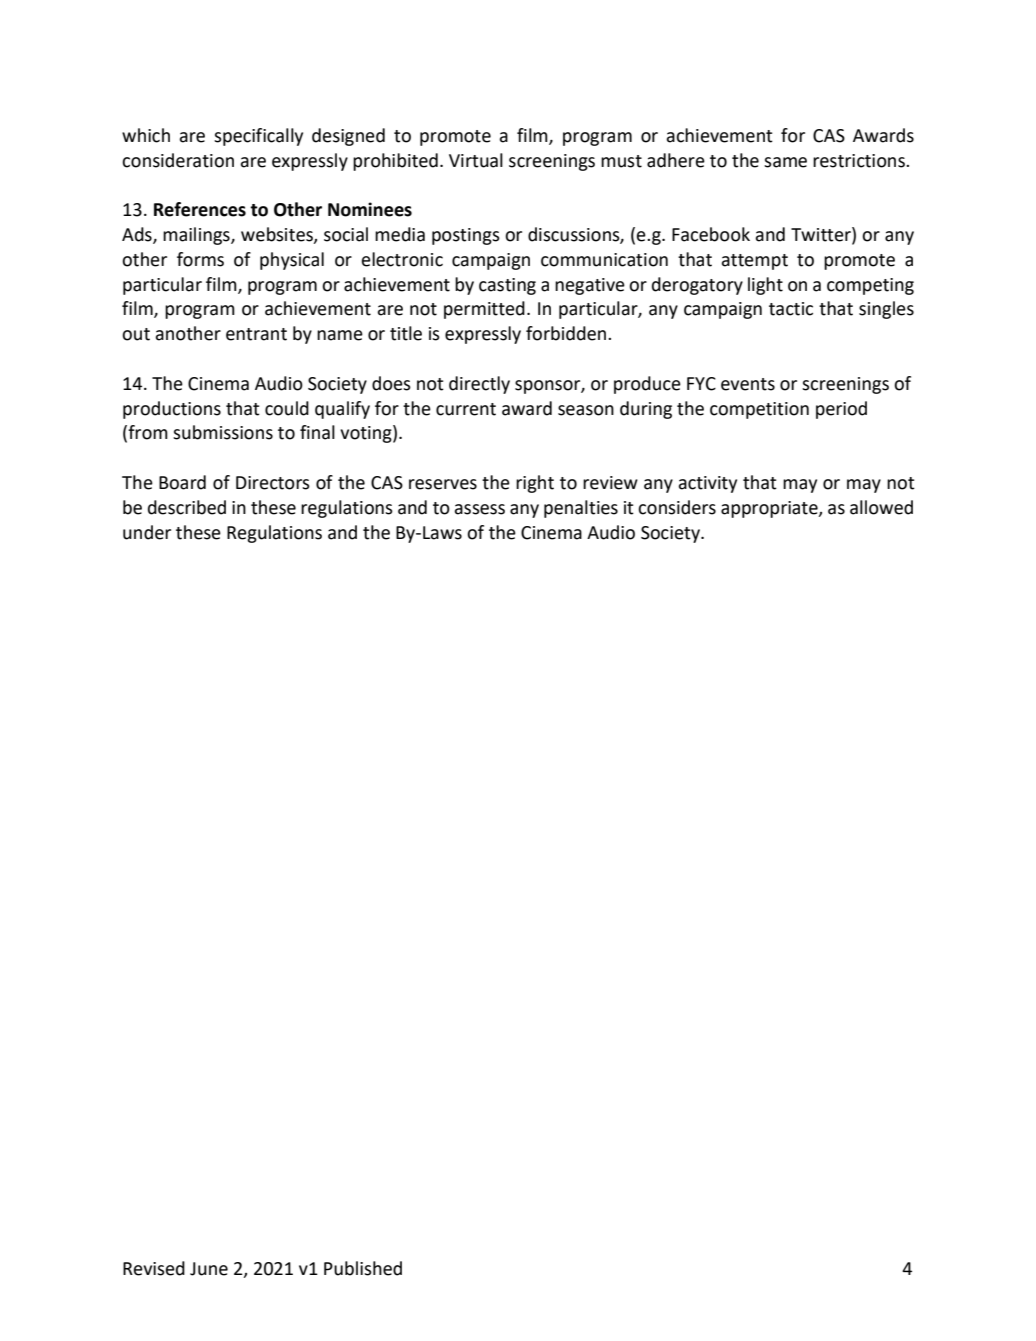  I want to click on described, so click(187, 507).
